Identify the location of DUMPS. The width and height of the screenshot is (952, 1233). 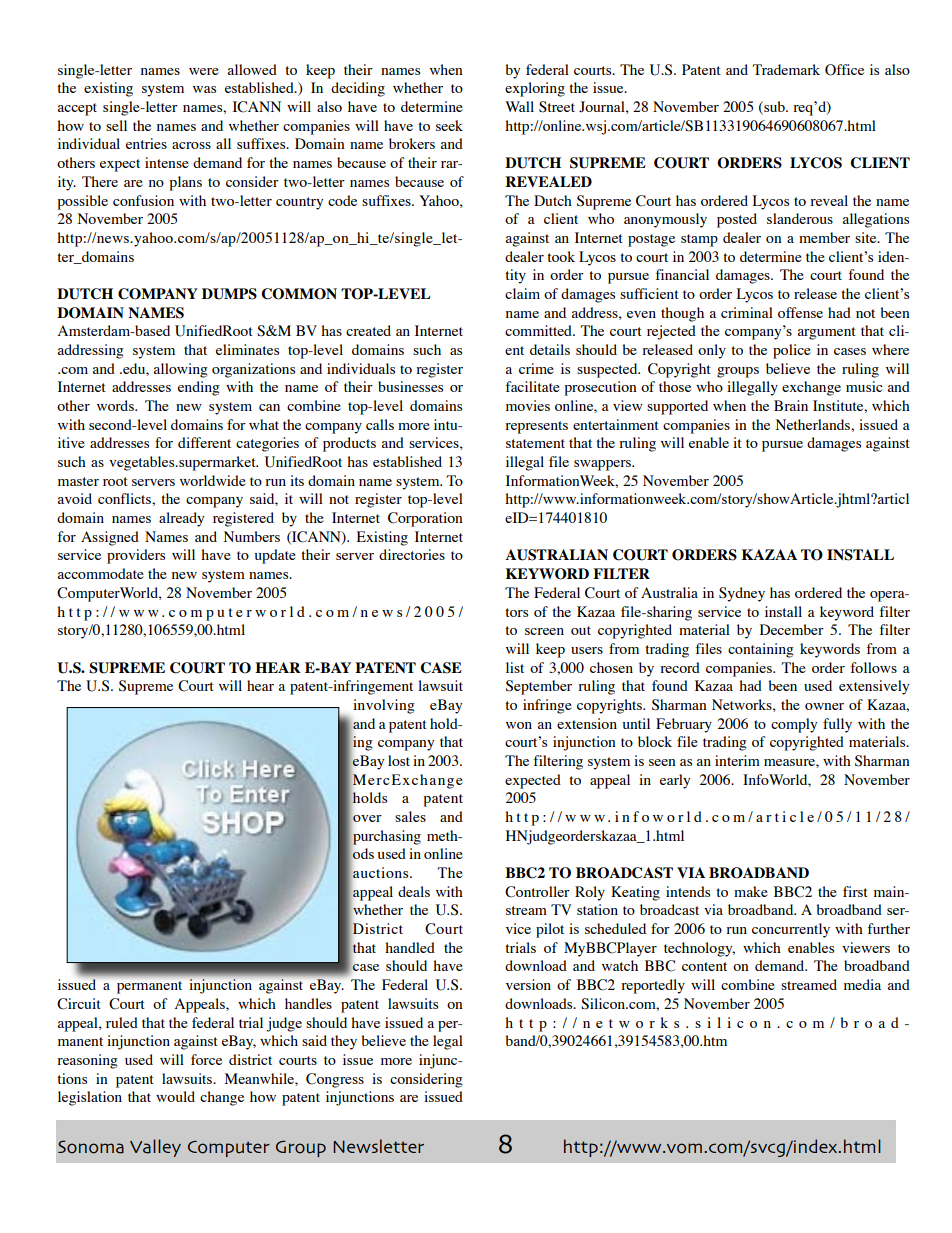
(229, 294).
